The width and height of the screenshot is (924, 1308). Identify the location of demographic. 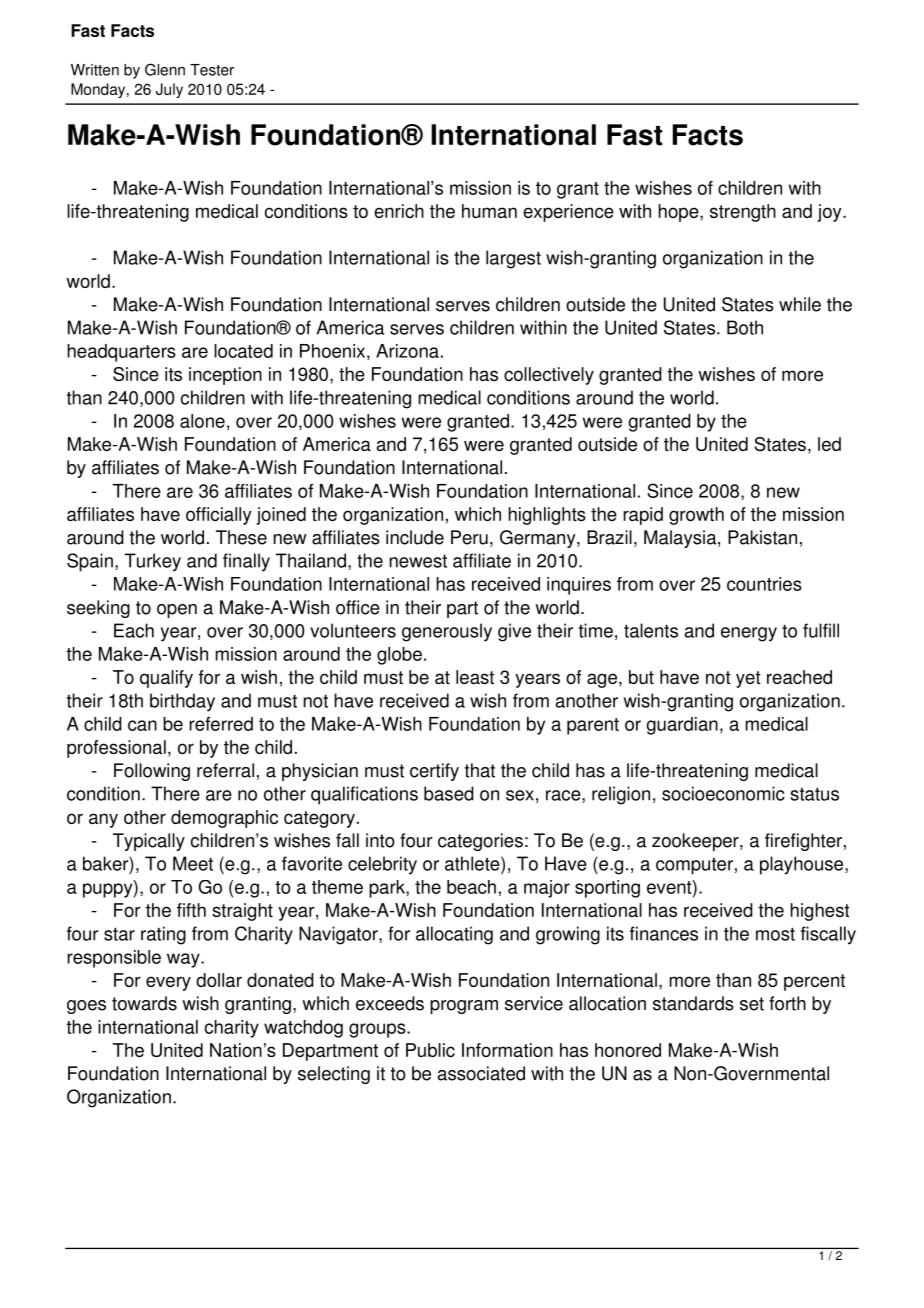
(224, 819).
